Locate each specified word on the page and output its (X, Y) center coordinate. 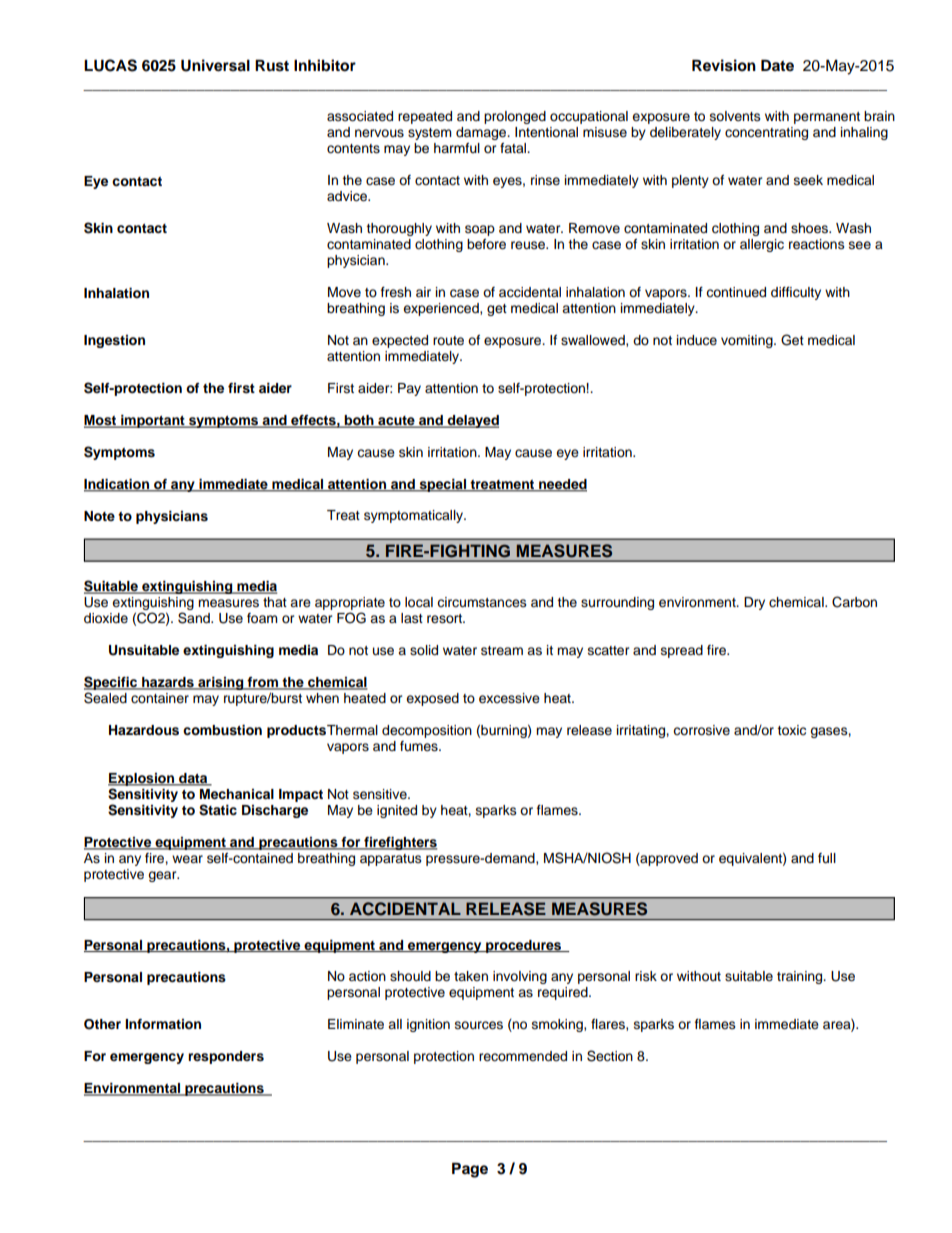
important (153, 421)
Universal (215, 65)
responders (226, 1057)
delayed (472, 421)
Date (777, 65)
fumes (420, 746)
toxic (791, 730)
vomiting (748, 341)
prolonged (515, 117)
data (193, 779)
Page (470, 1170)
